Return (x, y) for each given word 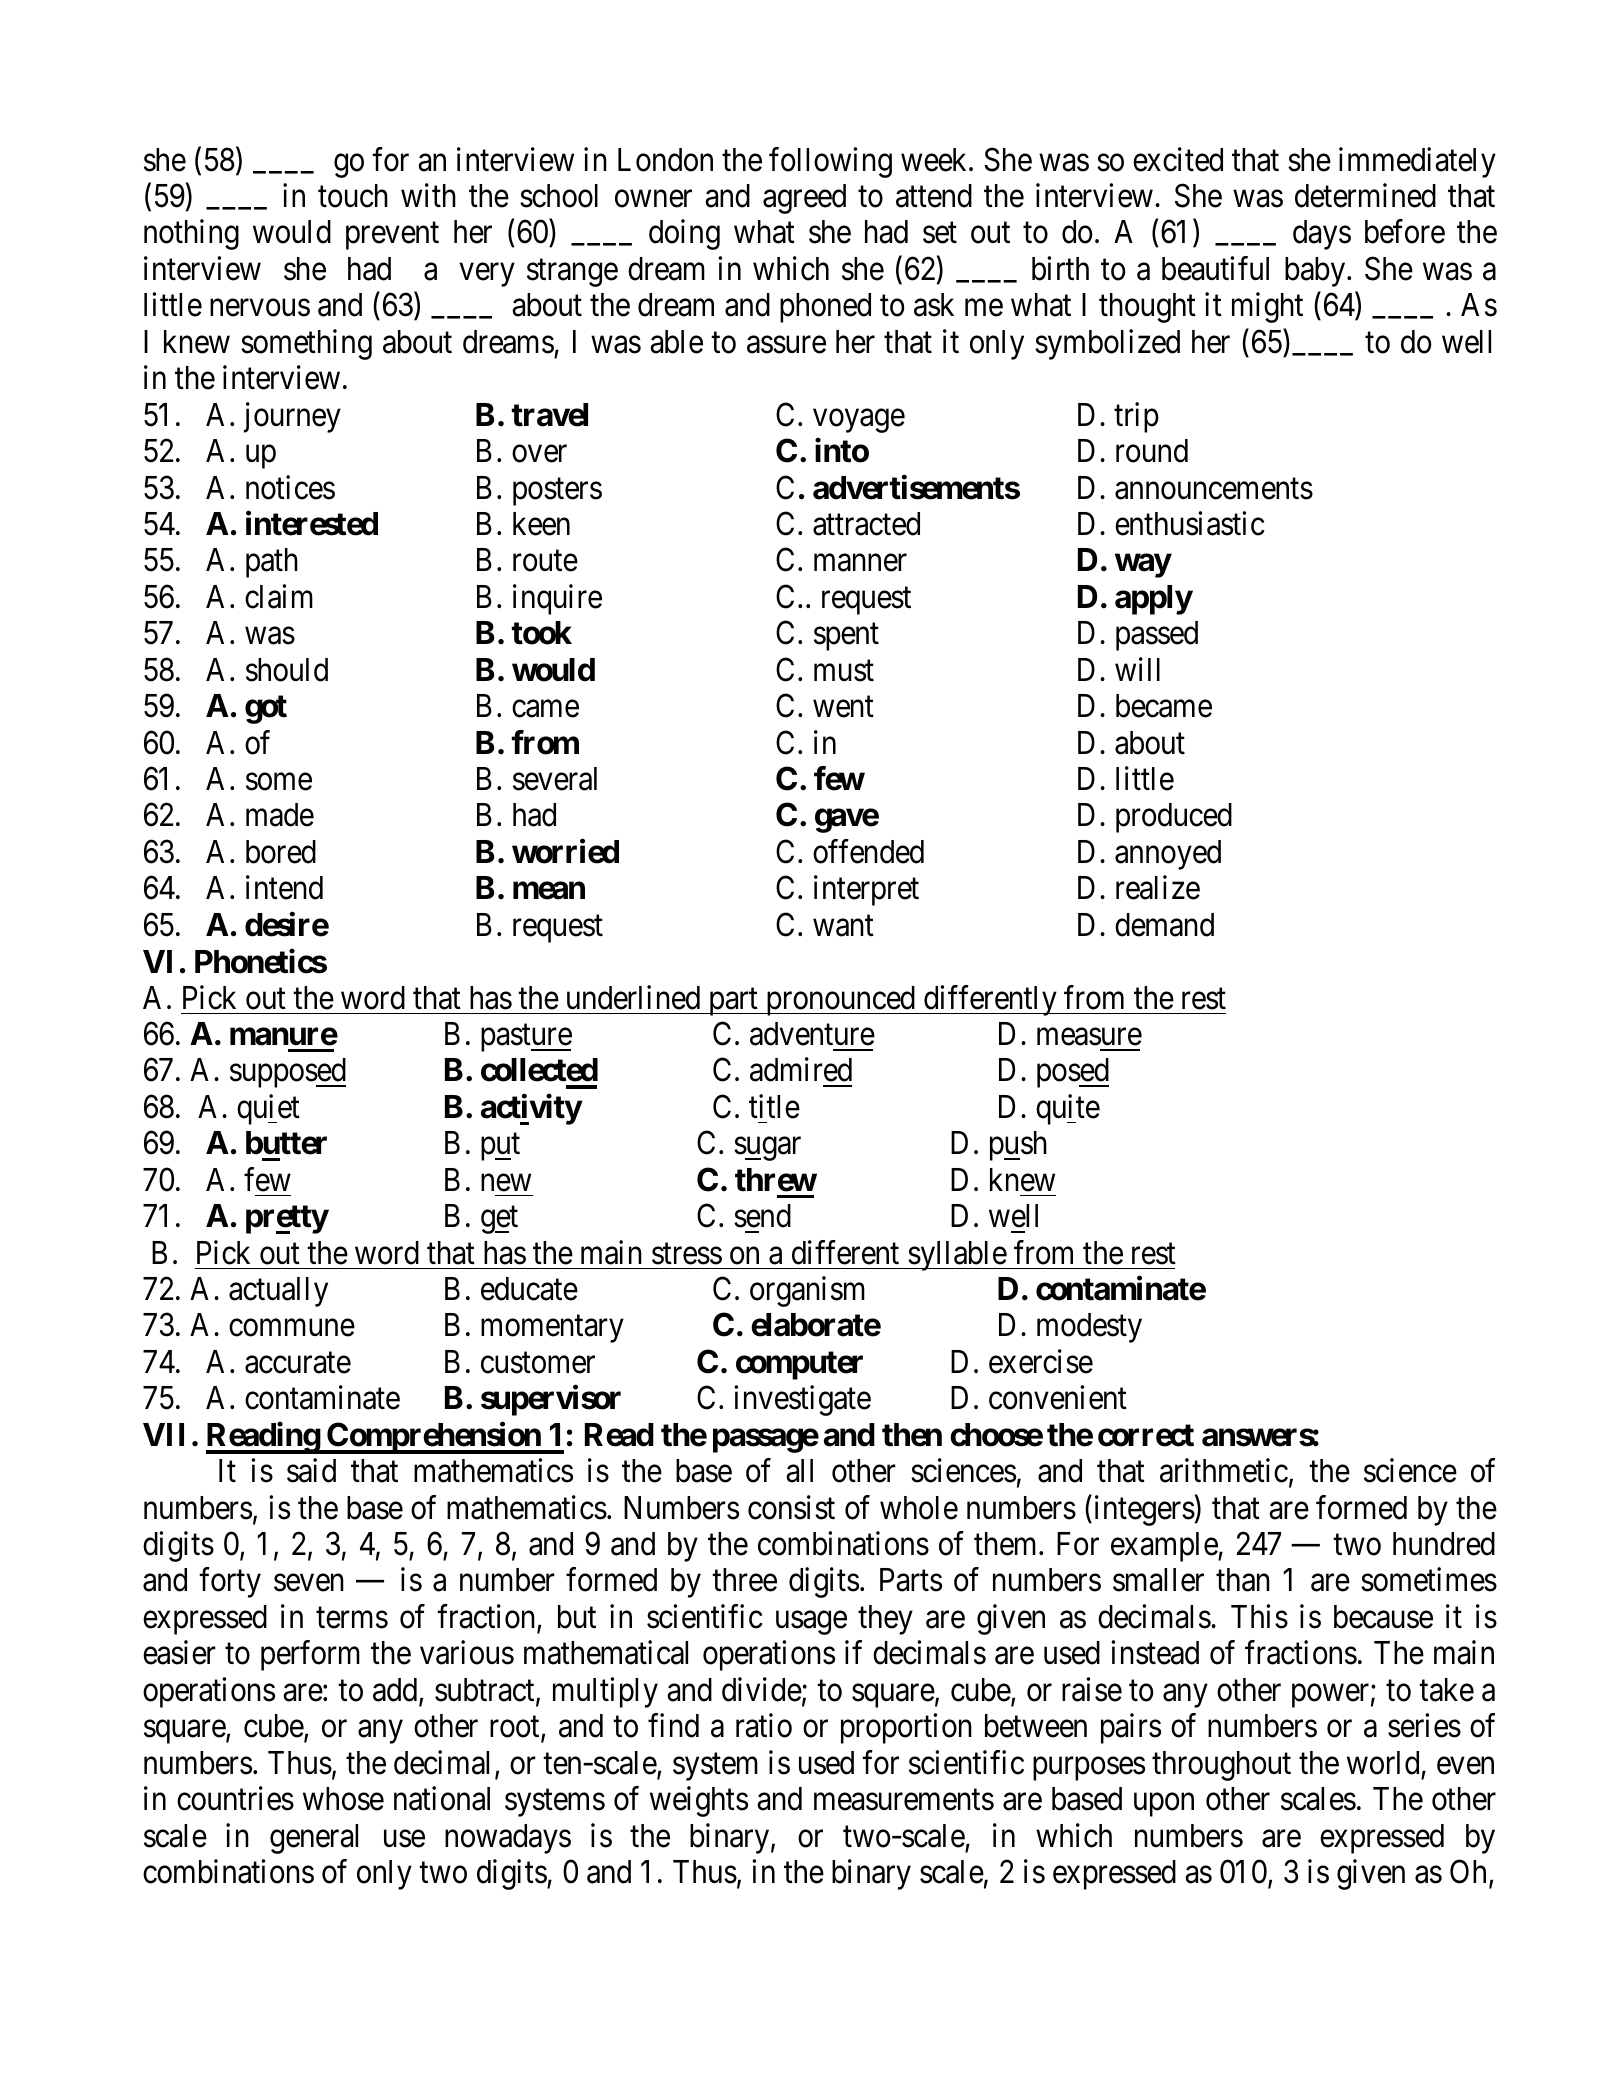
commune (292, 1328)
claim (279, 596)
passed (1157, 636)
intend (284, 888)
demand (1164, 925)
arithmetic (1224, 1471)
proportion (906, 1729)
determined (1365, 195)
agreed (804, 199)
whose (343, 1799)
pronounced (840, 1001)
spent (846, 637)
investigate (802, 1401)
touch (353, 196)
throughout (1221, 1766)
